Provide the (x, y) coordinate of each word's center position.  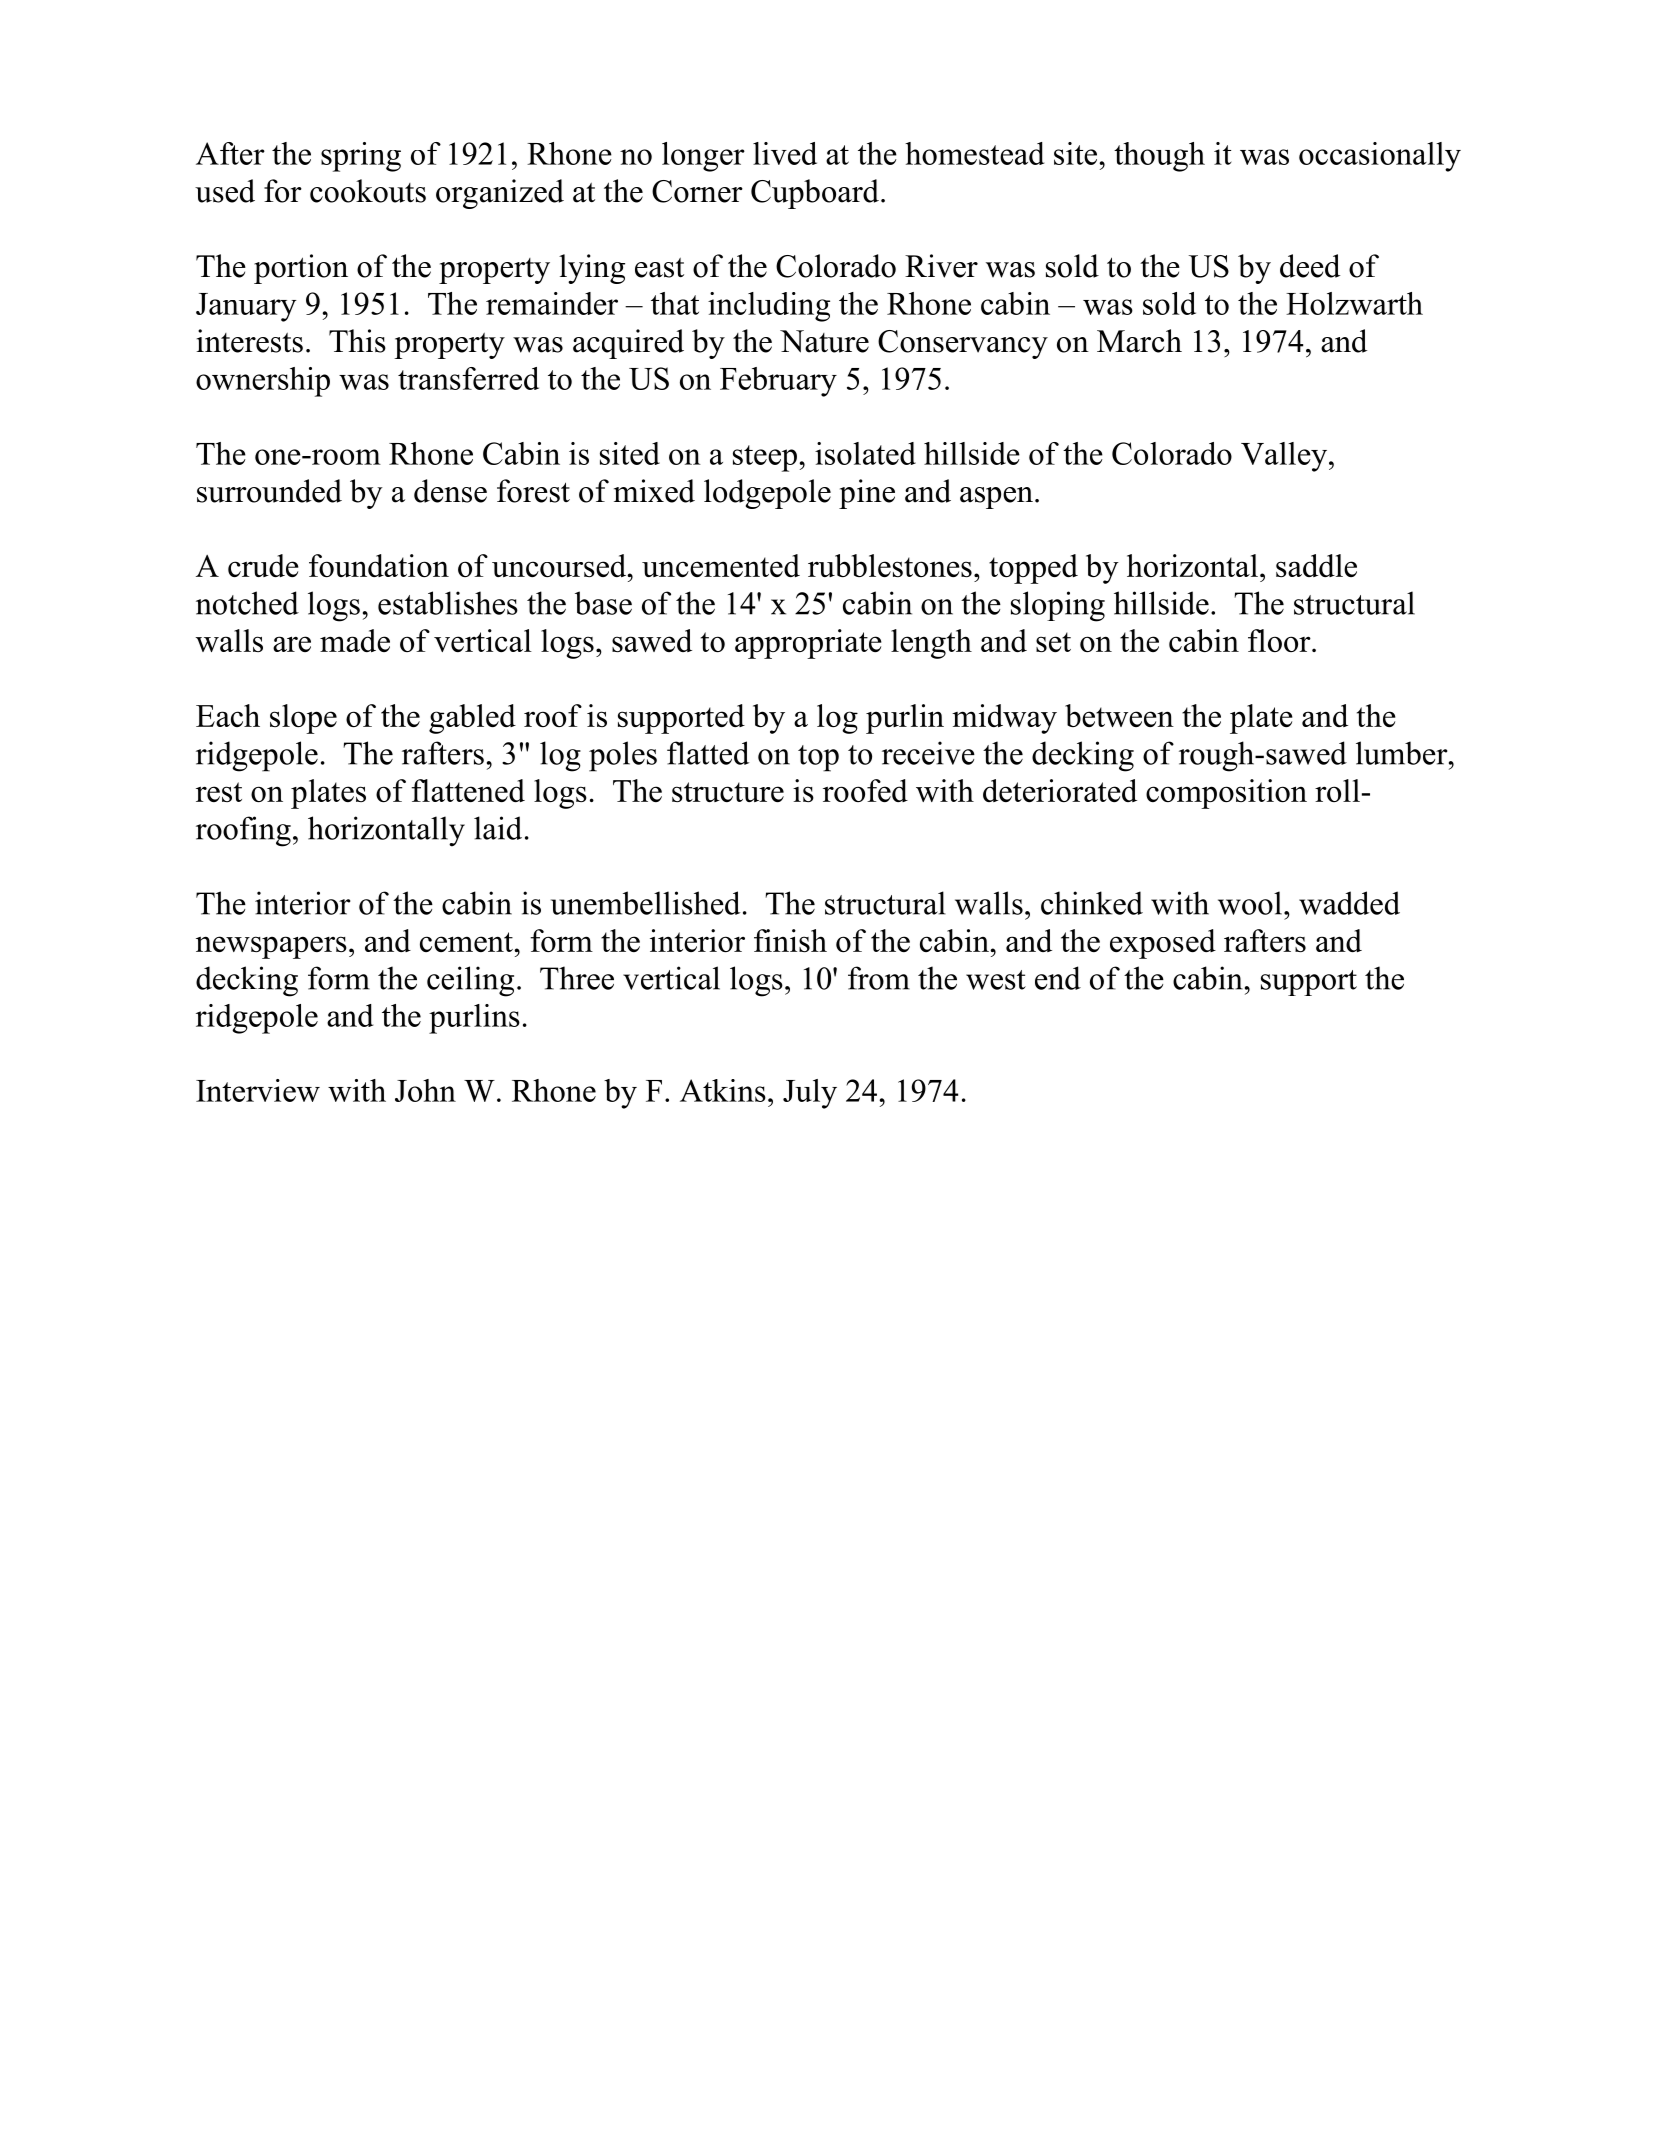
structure (728, 792)
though (1159, 157)
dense (450, 491)
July (810, 1094)
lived (785, 153)
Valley (1285, 457)
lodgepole (767, 494)
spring (361, 157)
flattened (468, 790)
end (1058, 978)
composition (1226, 794)
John (425, 1090)
